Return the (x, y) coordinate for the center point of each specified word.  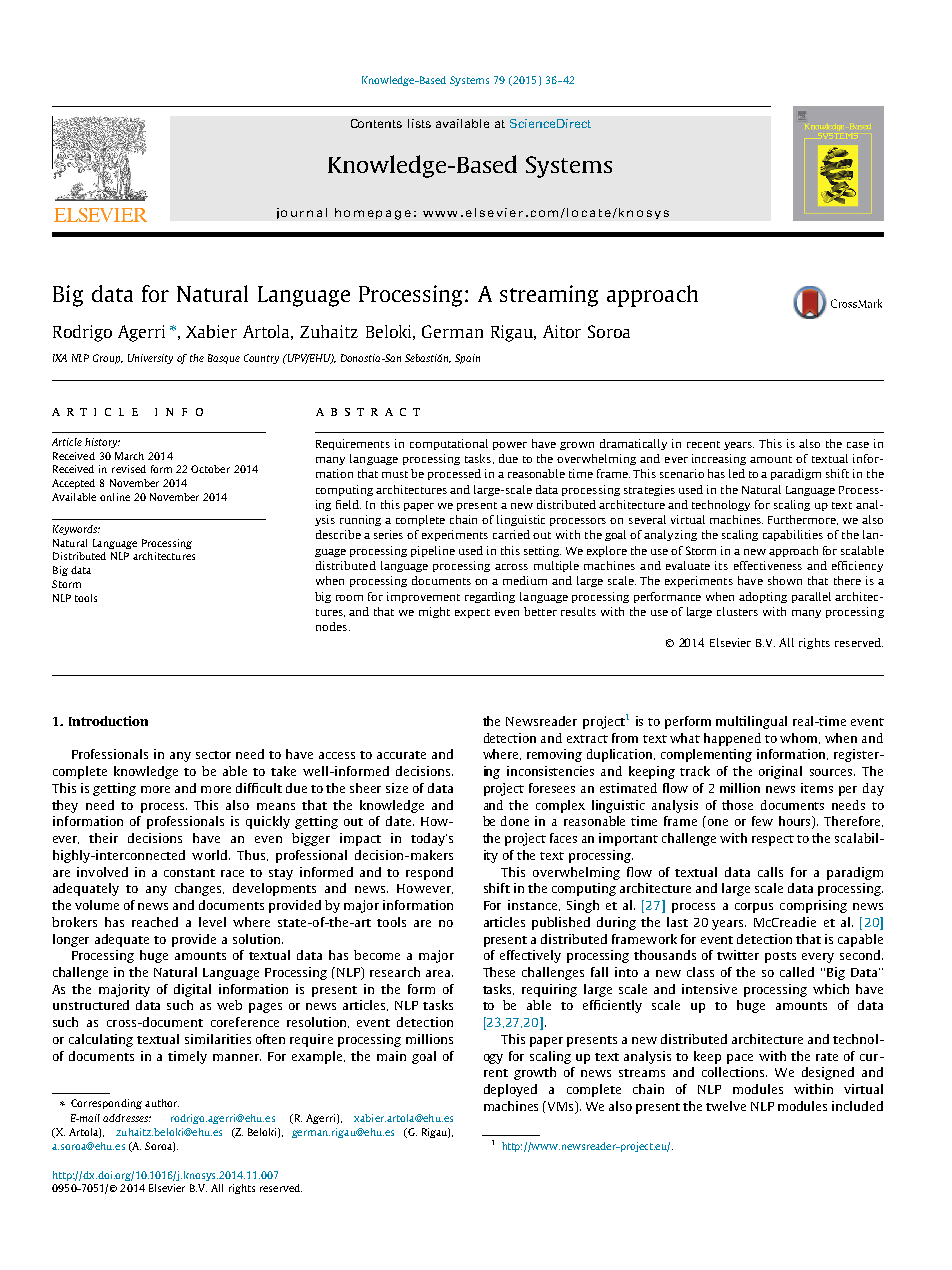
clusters (737, 611)
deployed (510, 1090)
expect (472, 613)
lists (419, 123)
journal (302, 213)
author (162, 1103)
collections (734, 1072)
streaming (549, 296)
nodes (331, 626)
